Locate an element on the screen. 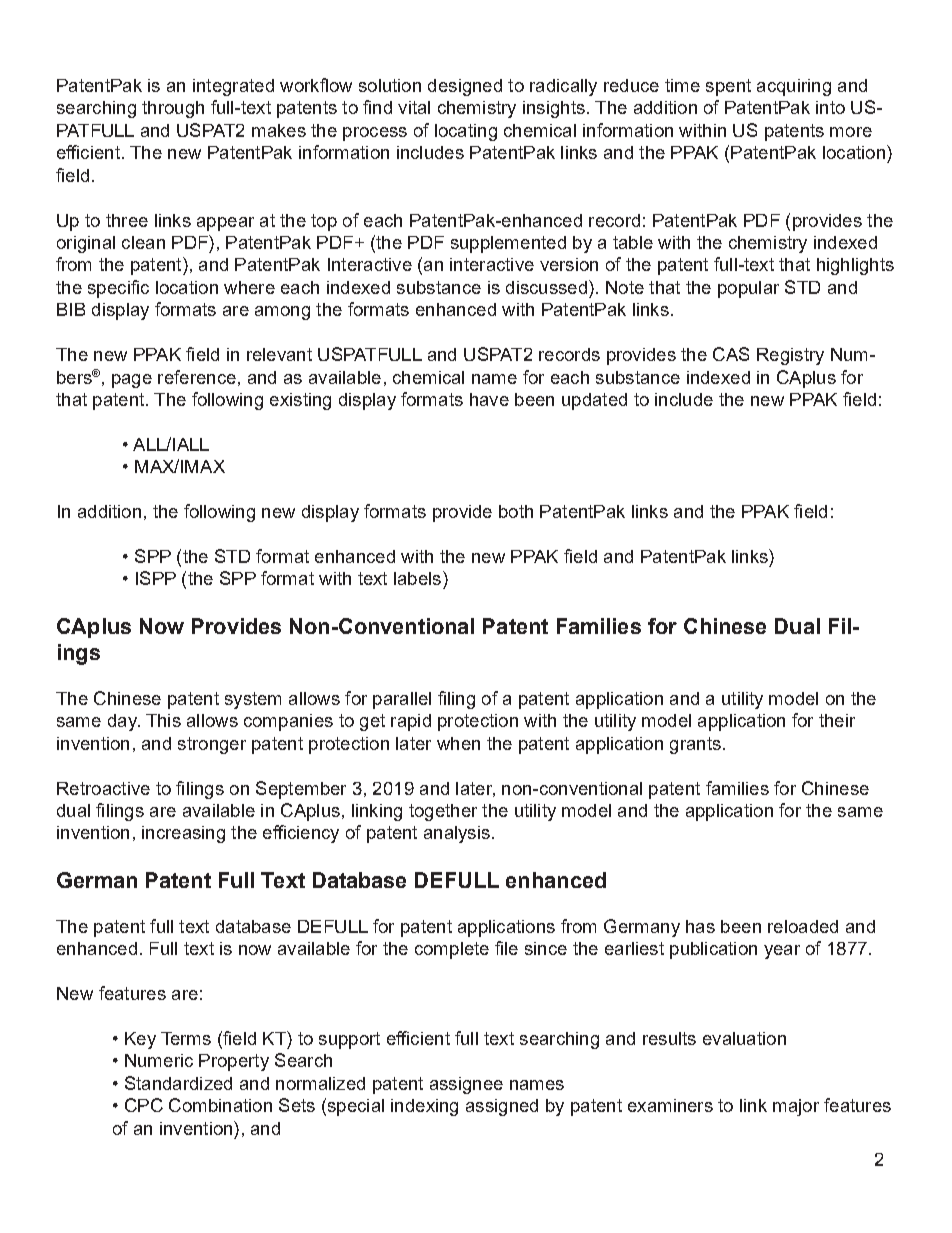  locating is located at coordinates (466, 132).
